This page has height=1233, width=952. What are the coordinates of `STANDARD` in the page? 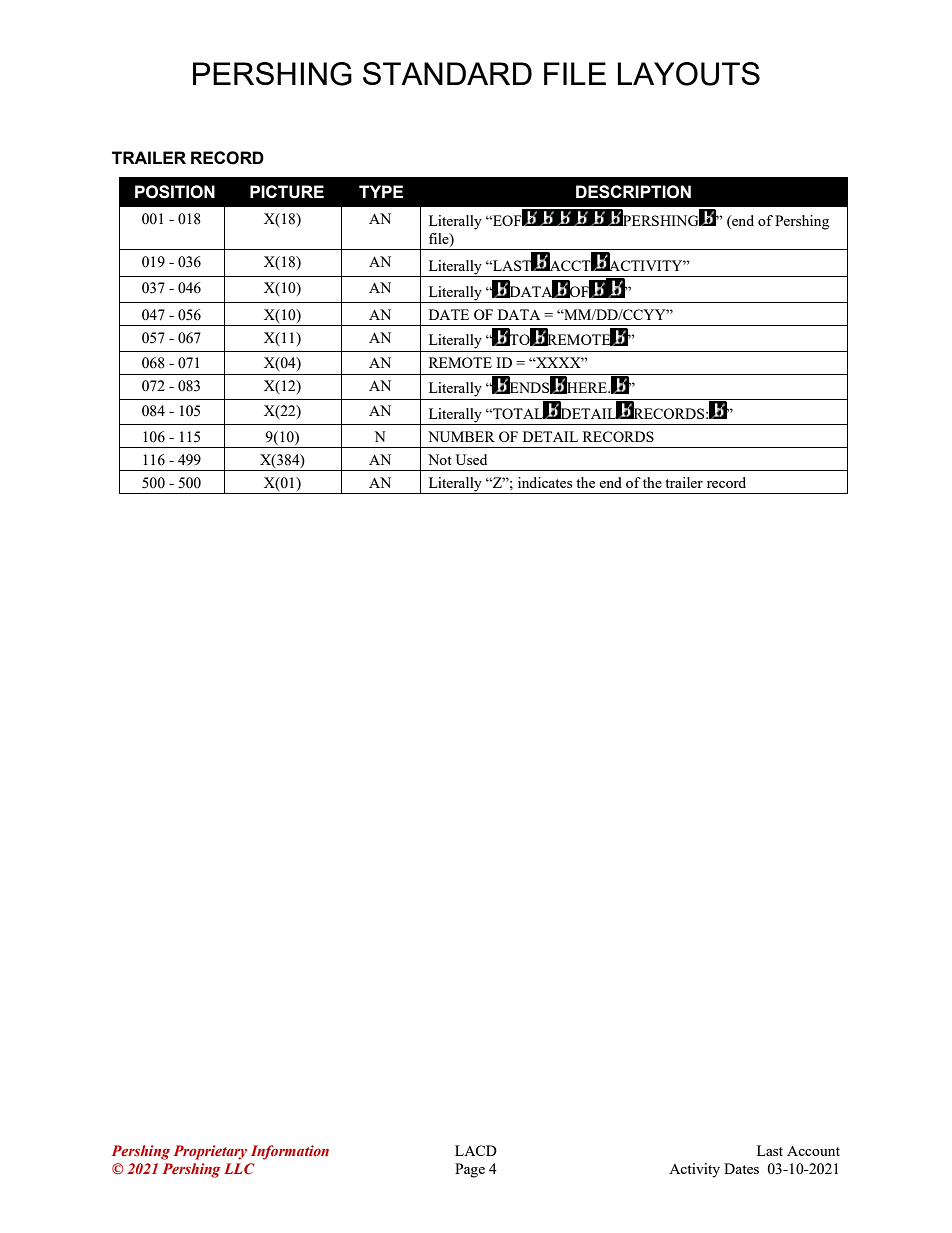 It's located at (447, 73).
